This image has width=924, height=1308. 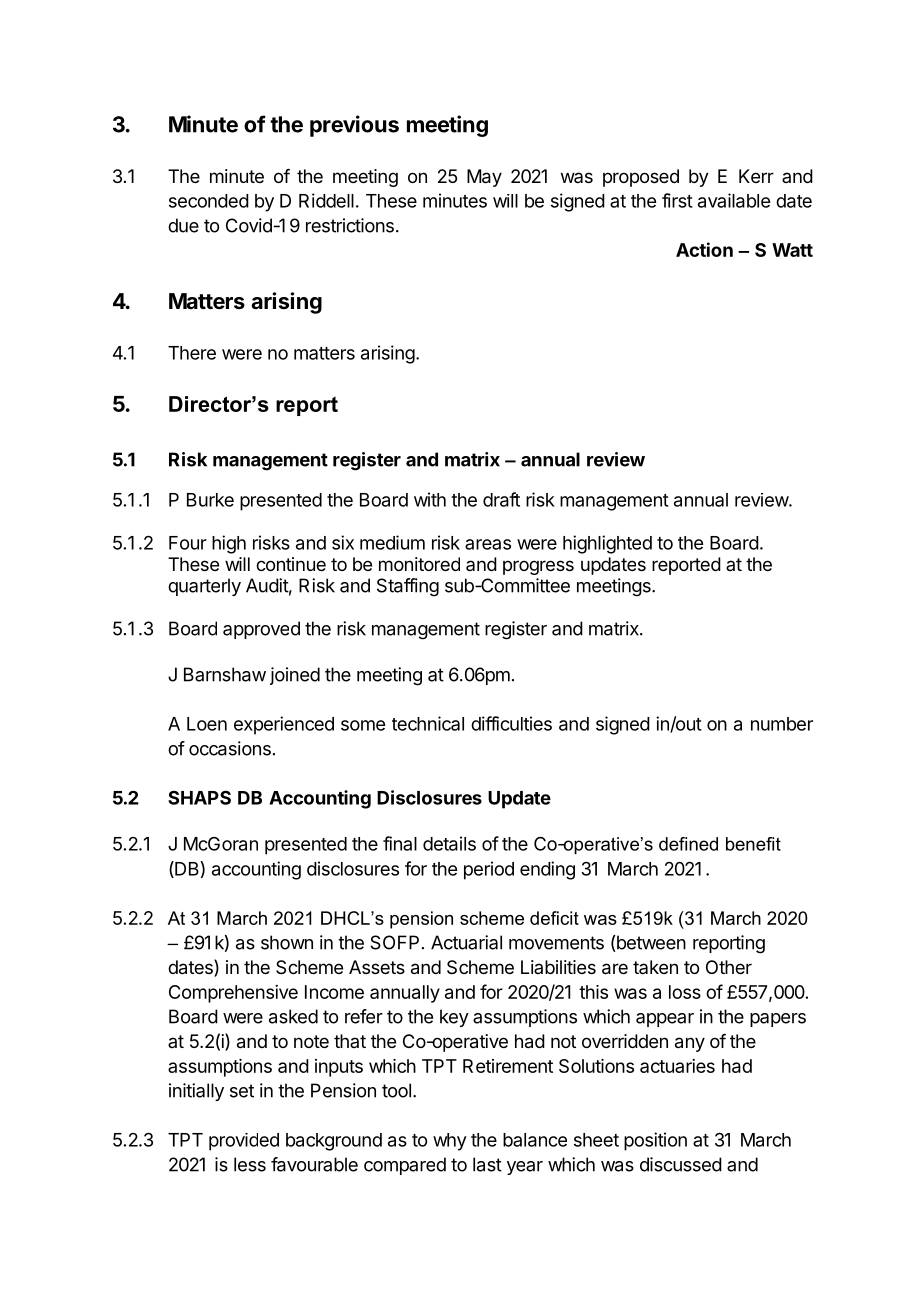 I want to click on Kerr, so click(x=756, y=176).
